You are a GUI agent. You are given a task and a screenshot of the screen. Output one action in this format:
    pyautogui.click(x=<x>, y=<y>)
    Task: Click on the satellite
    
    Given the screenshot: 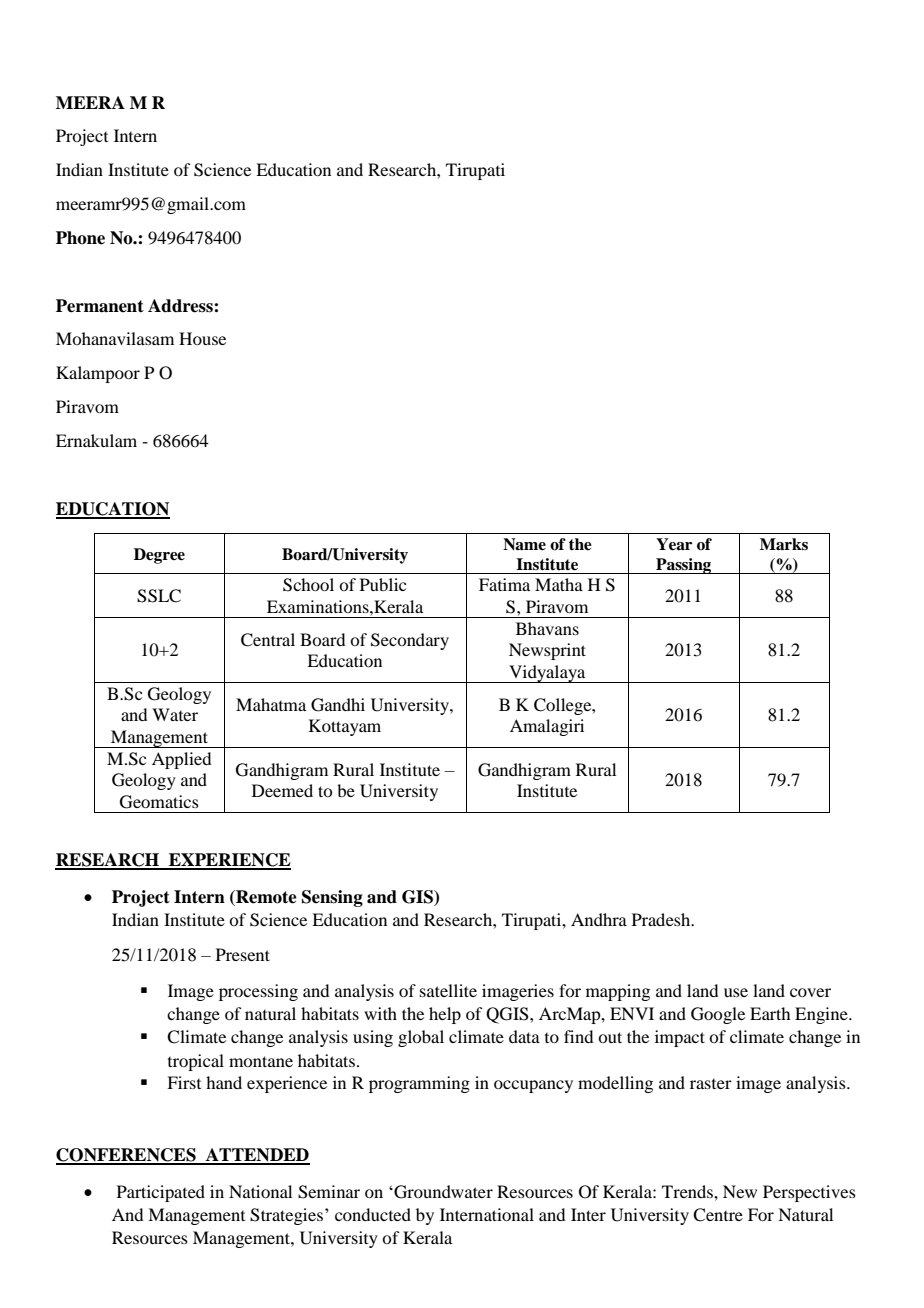 What is the action you would take?
    pyautogui.click(x=448, y=990)
